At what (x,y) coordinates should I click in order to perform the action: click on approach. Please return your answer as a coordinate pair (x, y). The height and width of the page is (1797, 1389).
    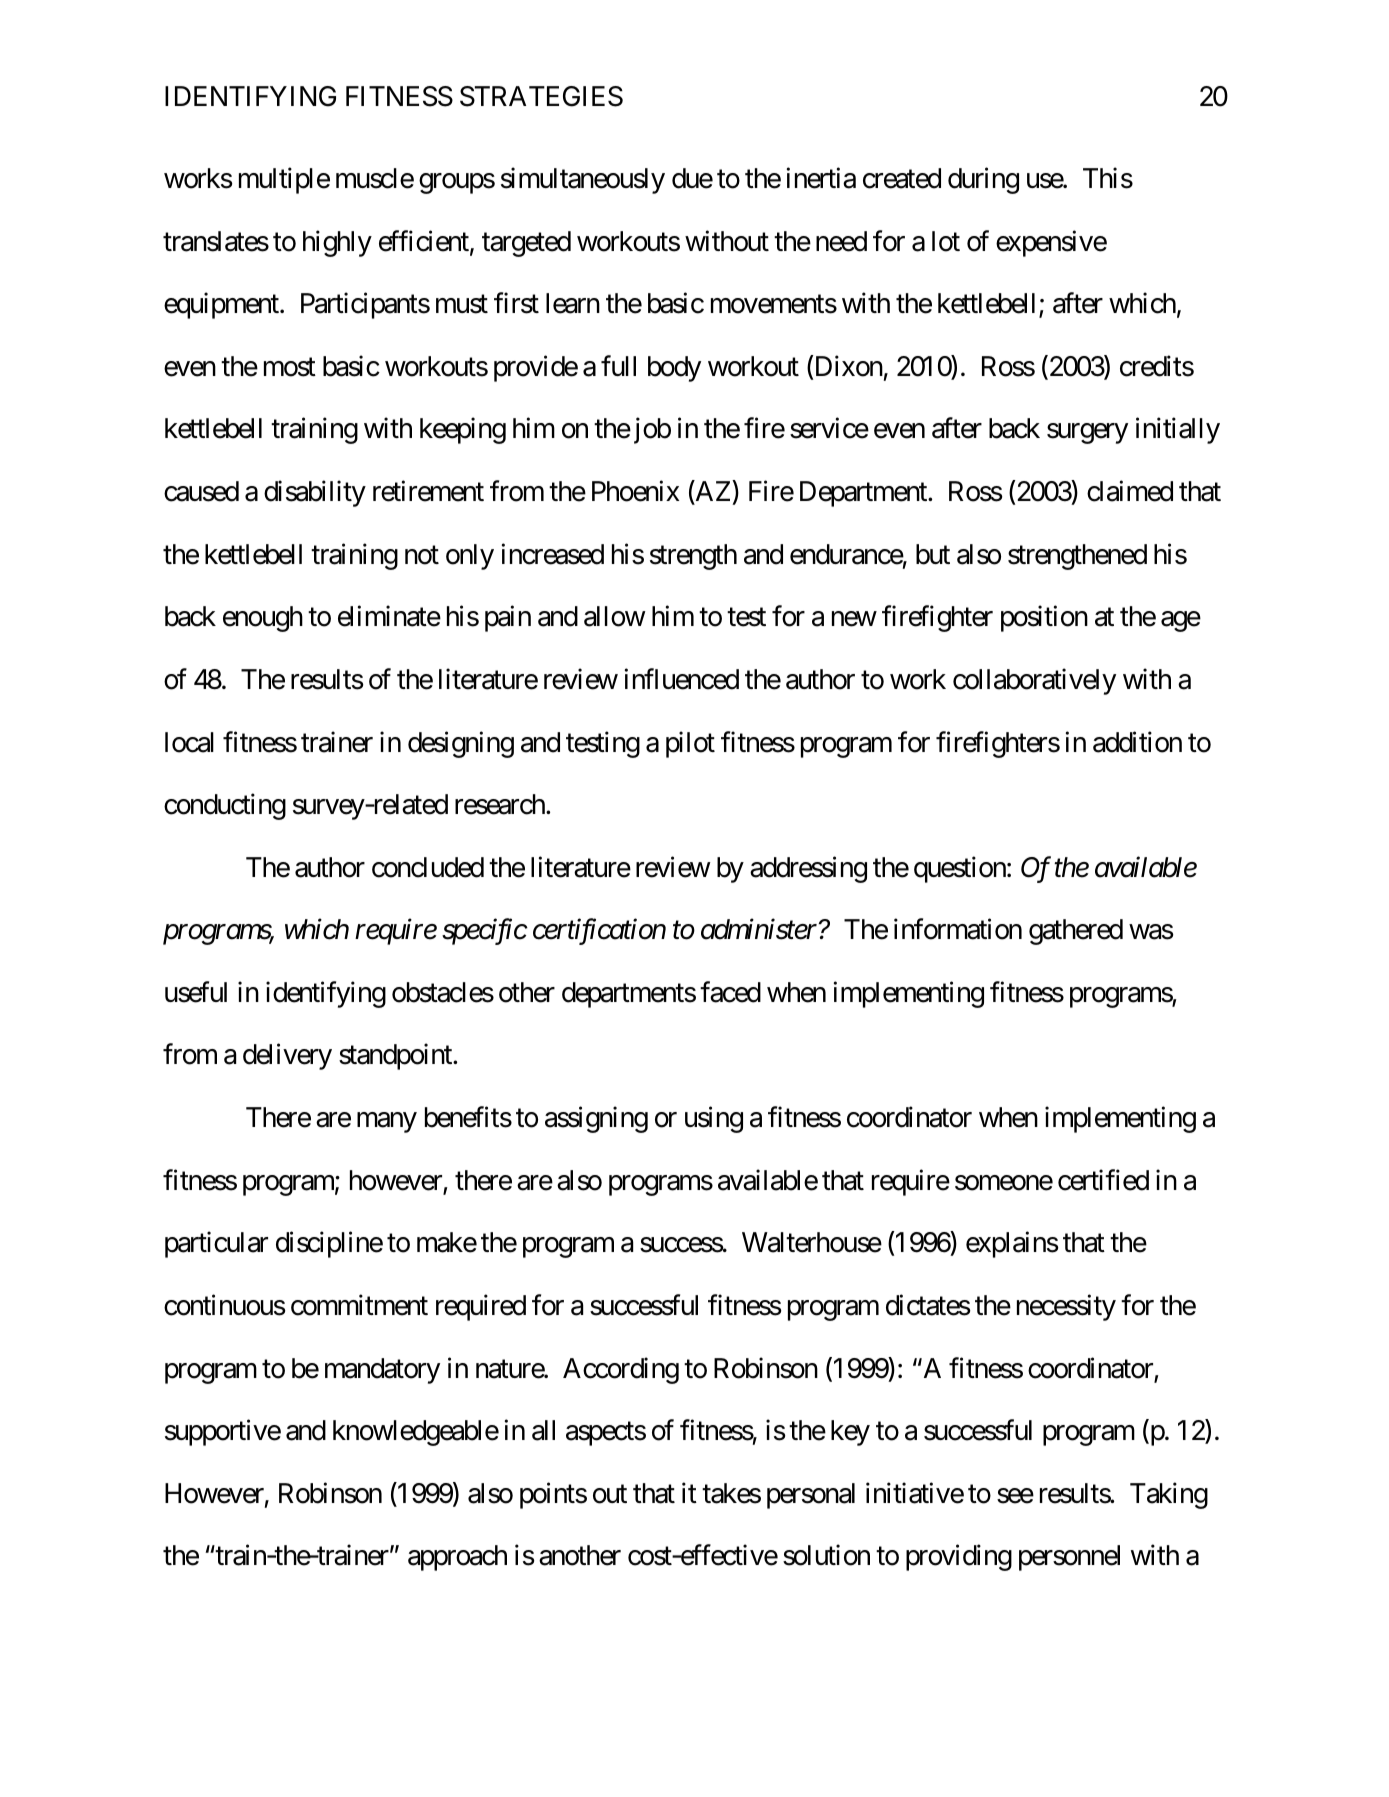
    Looking at the image, I should click on (457, 1558).
